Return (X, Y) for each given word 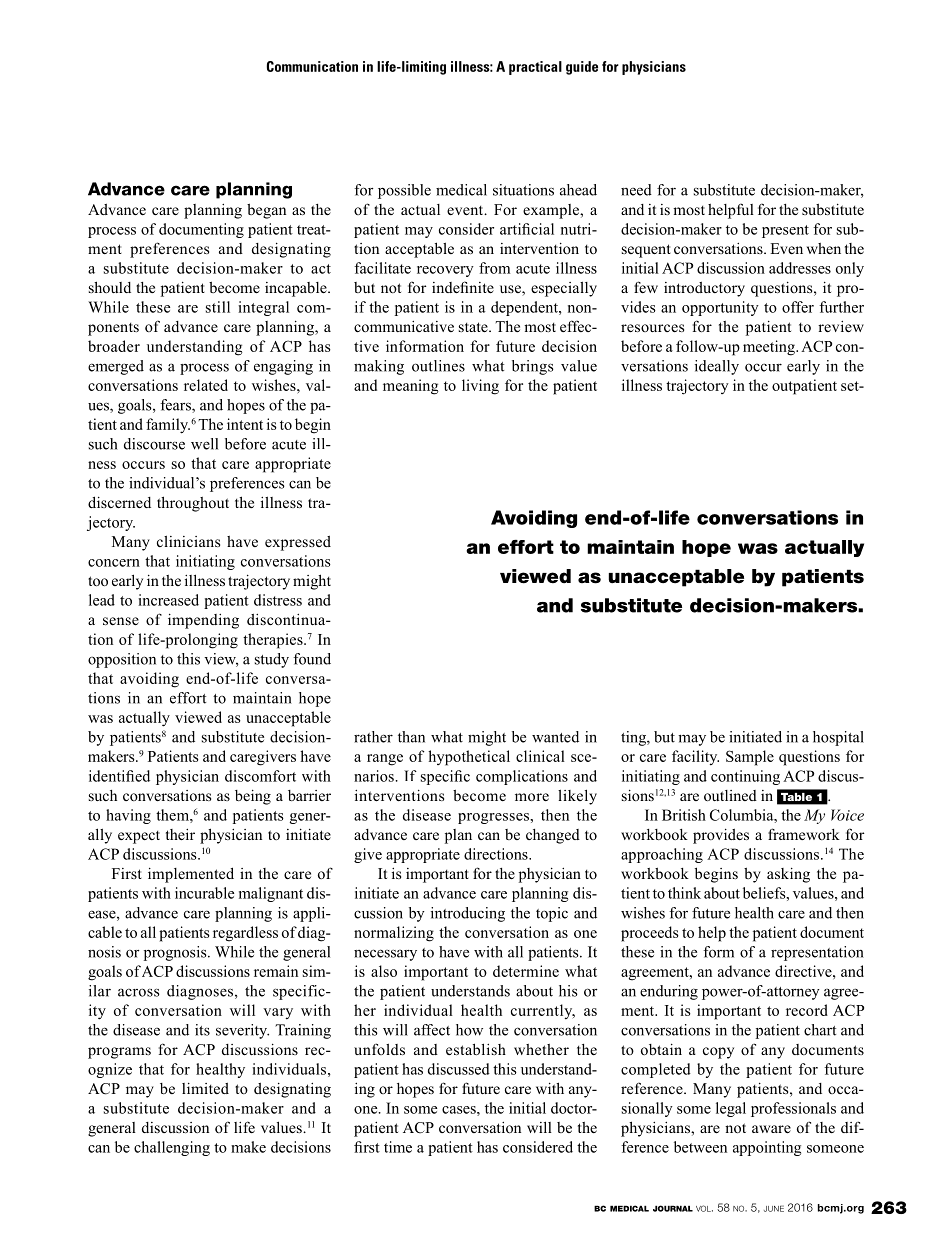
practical (535, 68)
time (398, 1147)
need (636, 190)
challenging (172, 1148)
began (266, 211)
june (774, 1208)
